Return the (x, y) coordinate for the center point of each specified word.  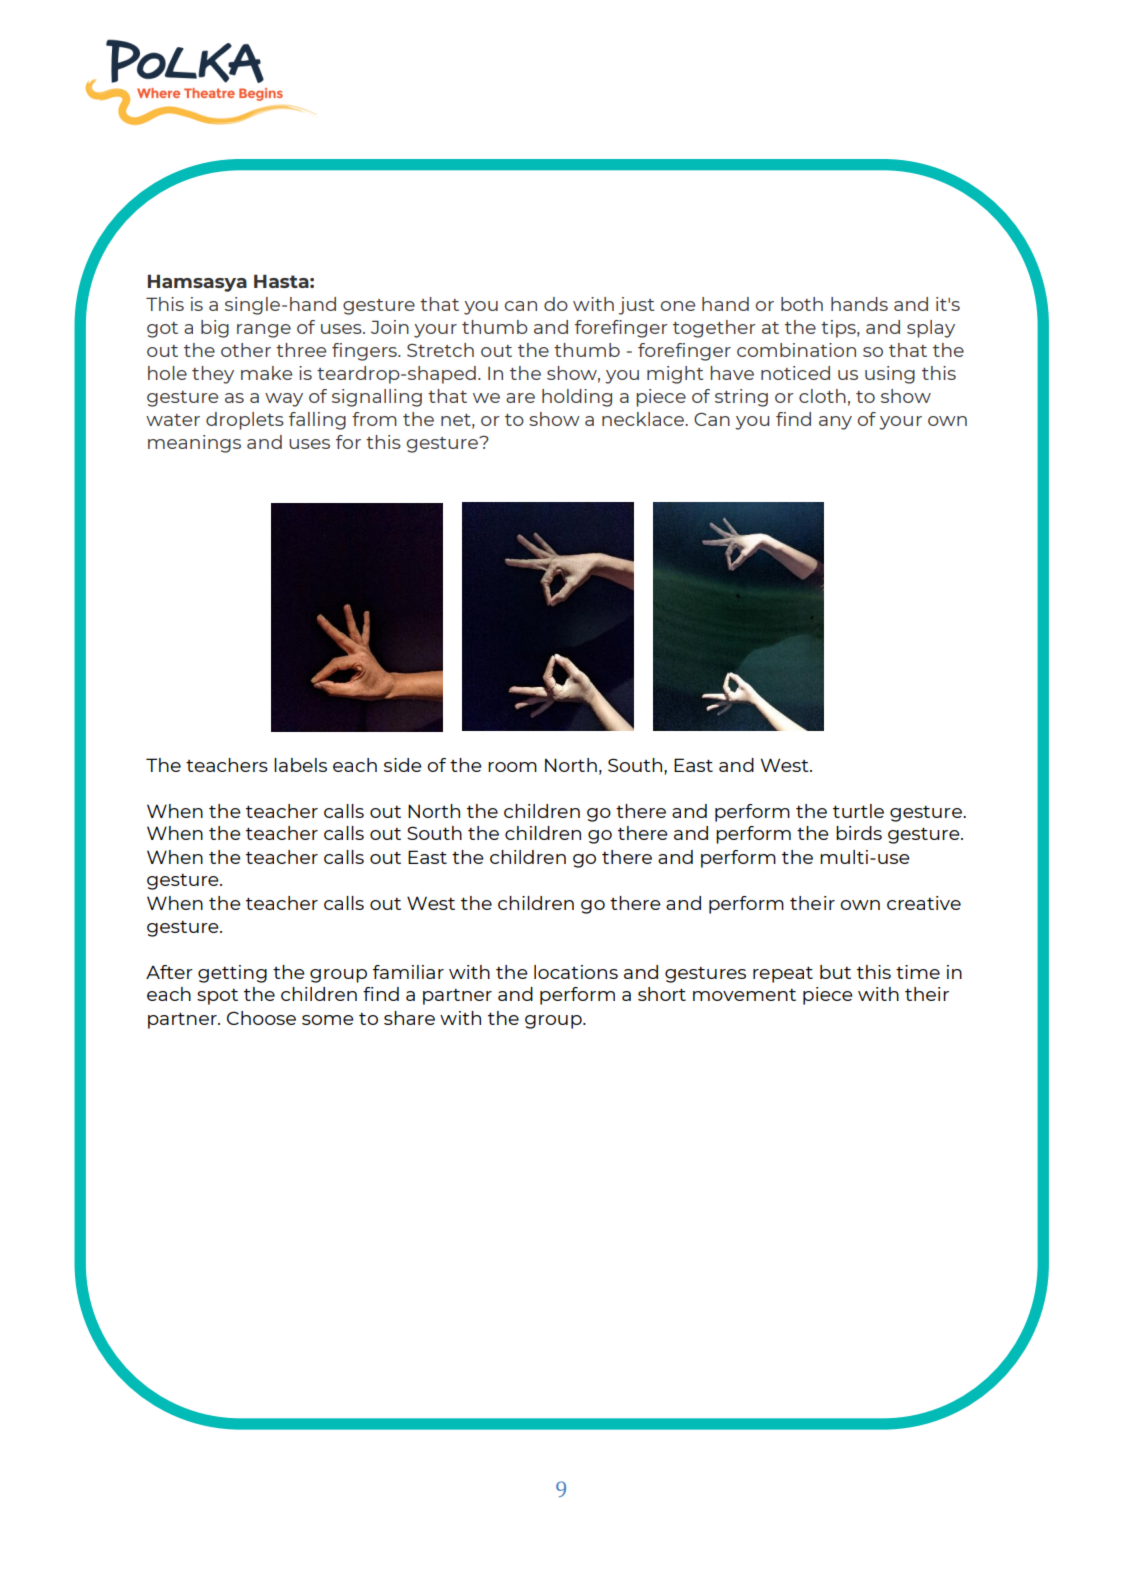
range (264, 331)
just (636, 306)
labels (300, 765)
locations (576, 972)
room (512, 767)
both (802, 304)
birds (859, 833)
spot (217, 997)
